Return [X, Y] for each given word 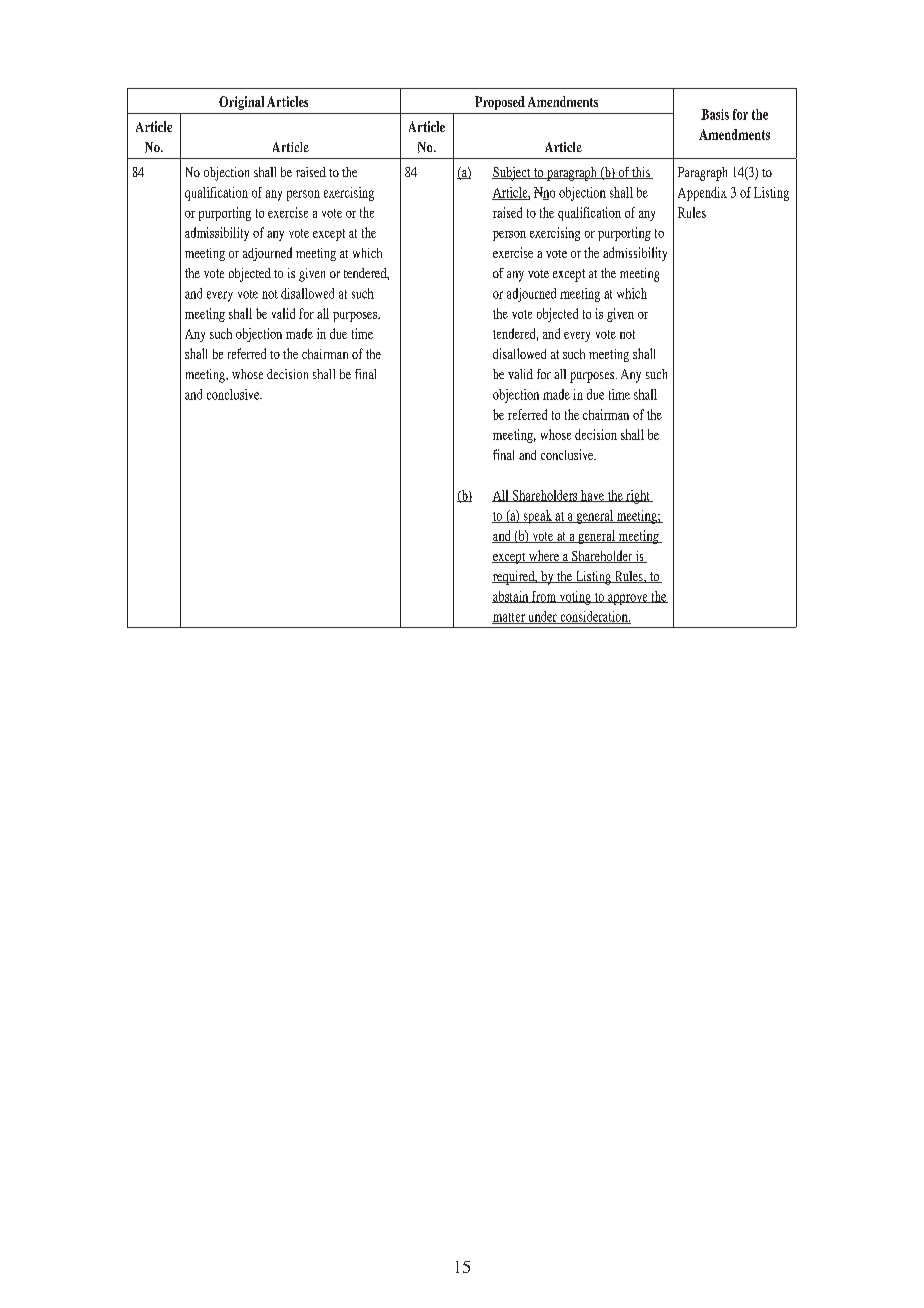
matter [509, 618]
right [638, 497]
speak [537, 517]
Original [241, 103]
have [592, 496]
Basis [715, 114]
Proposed [500, 103]
